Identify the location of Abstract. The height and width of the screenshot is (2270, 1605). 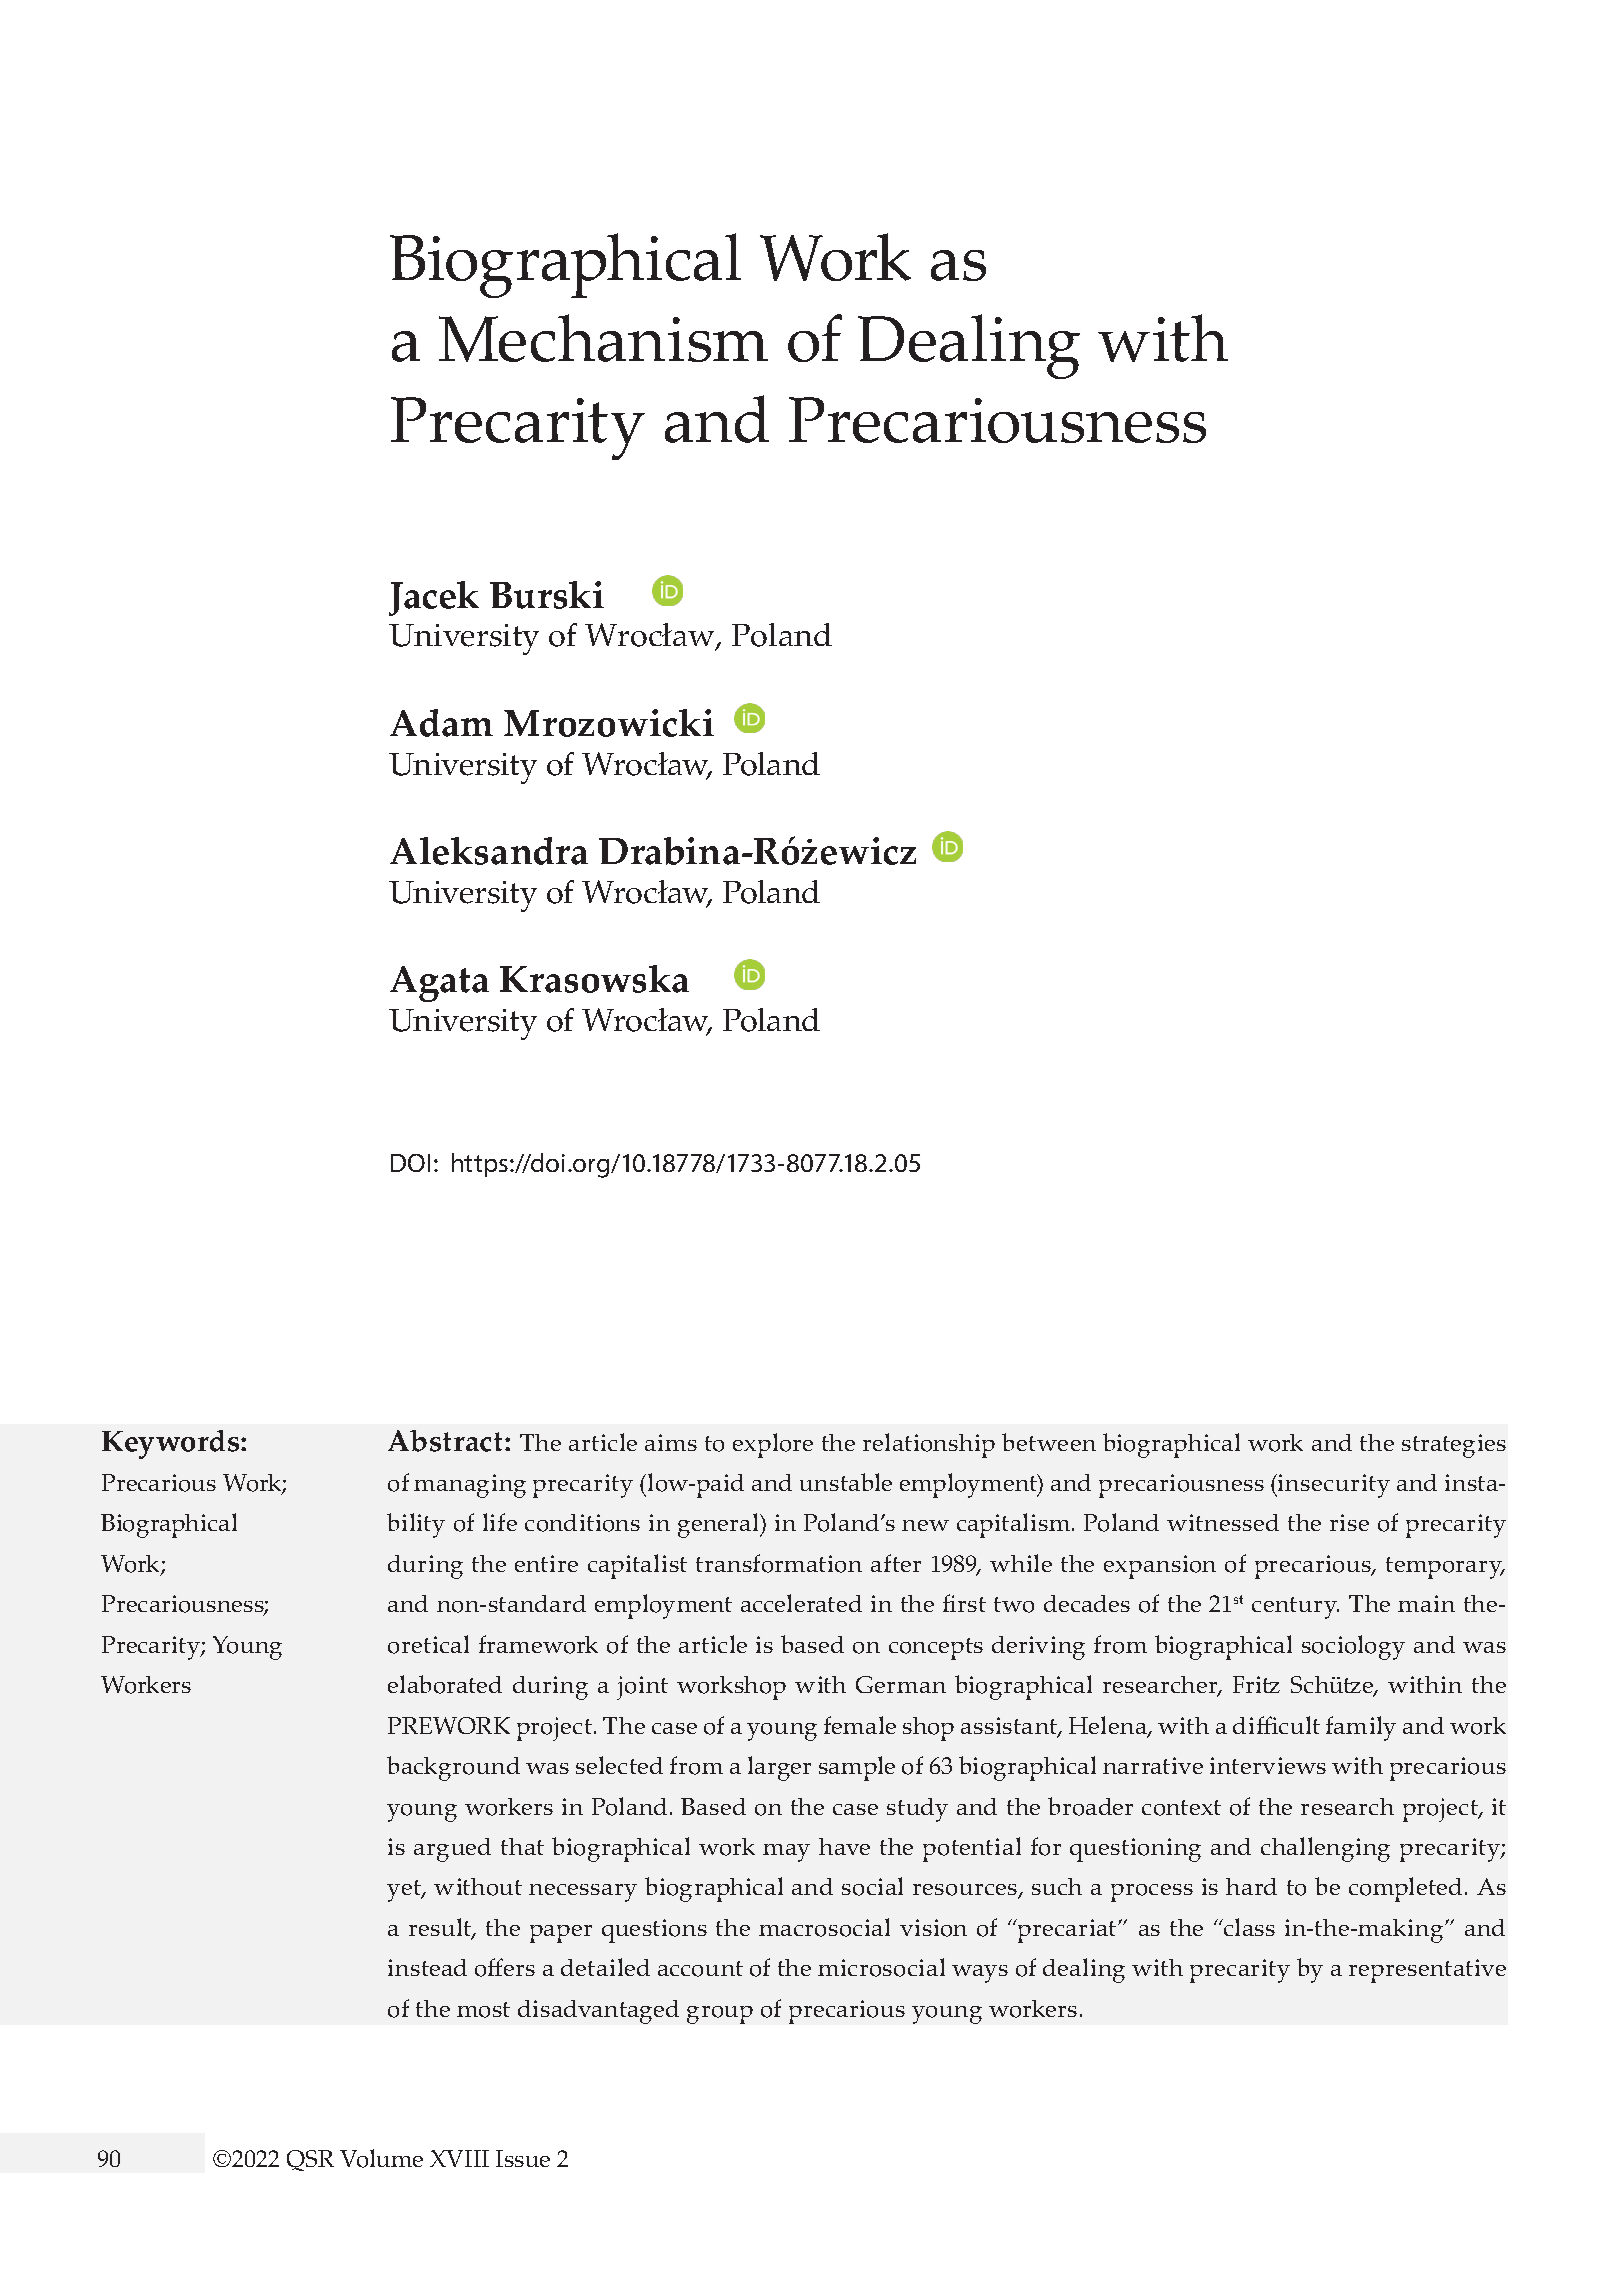
(447, 1441).
